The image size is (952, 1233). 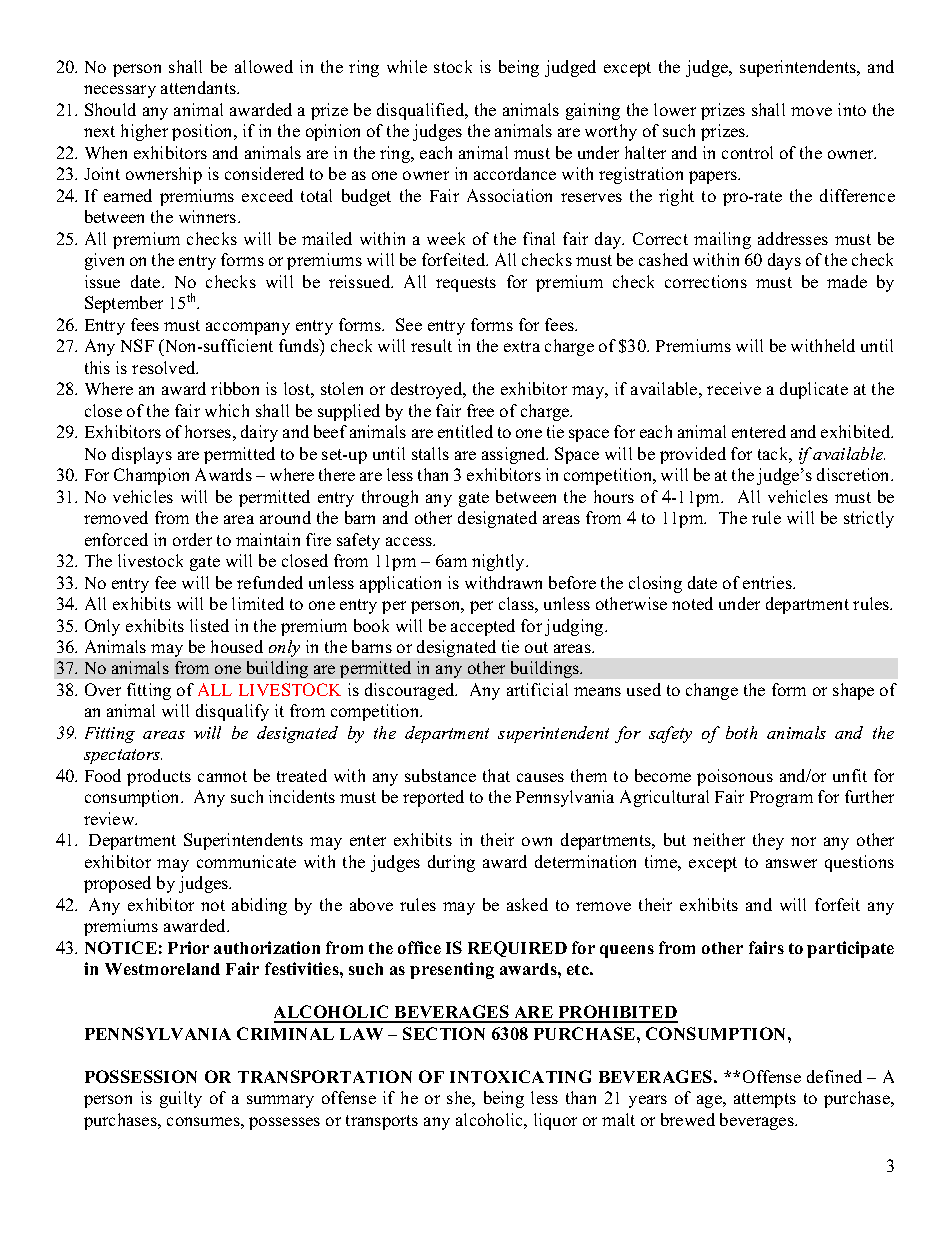 What do you see at coordinates (181, 1099) in the screenshot?
I see `guilty` at bounding box center [181, 1099].
